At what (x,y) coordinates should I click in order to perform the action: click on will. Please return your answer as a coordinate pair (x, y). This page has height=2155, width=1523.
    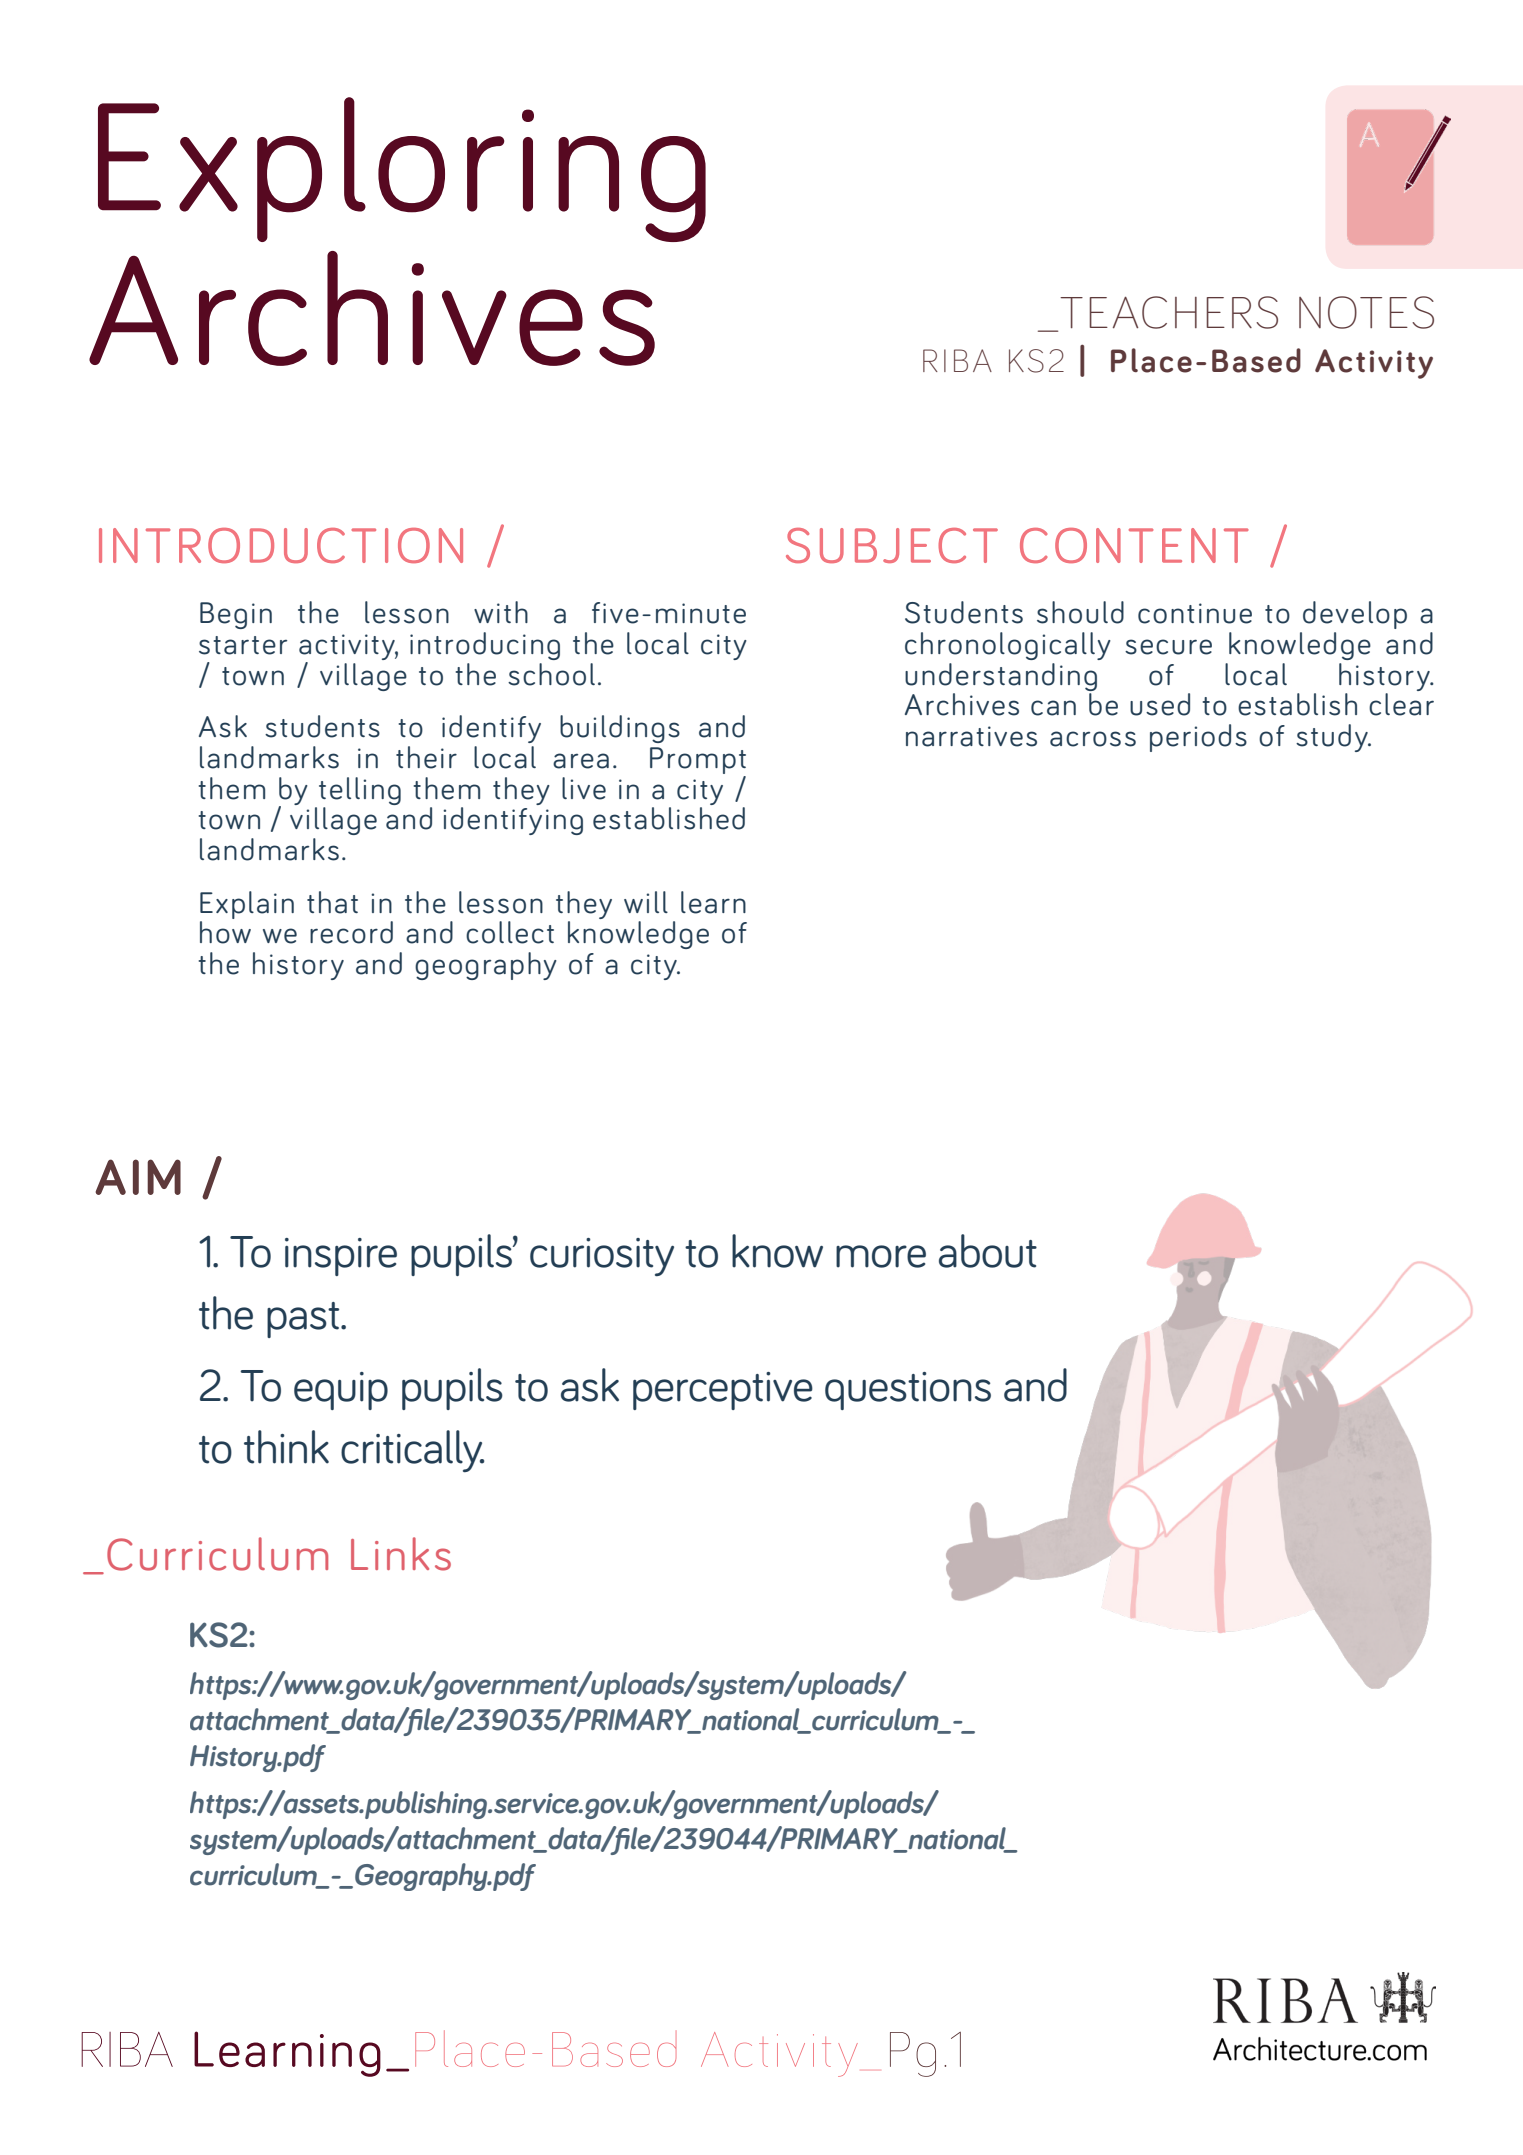
    Looking at the image, I should click on (646, 902).
